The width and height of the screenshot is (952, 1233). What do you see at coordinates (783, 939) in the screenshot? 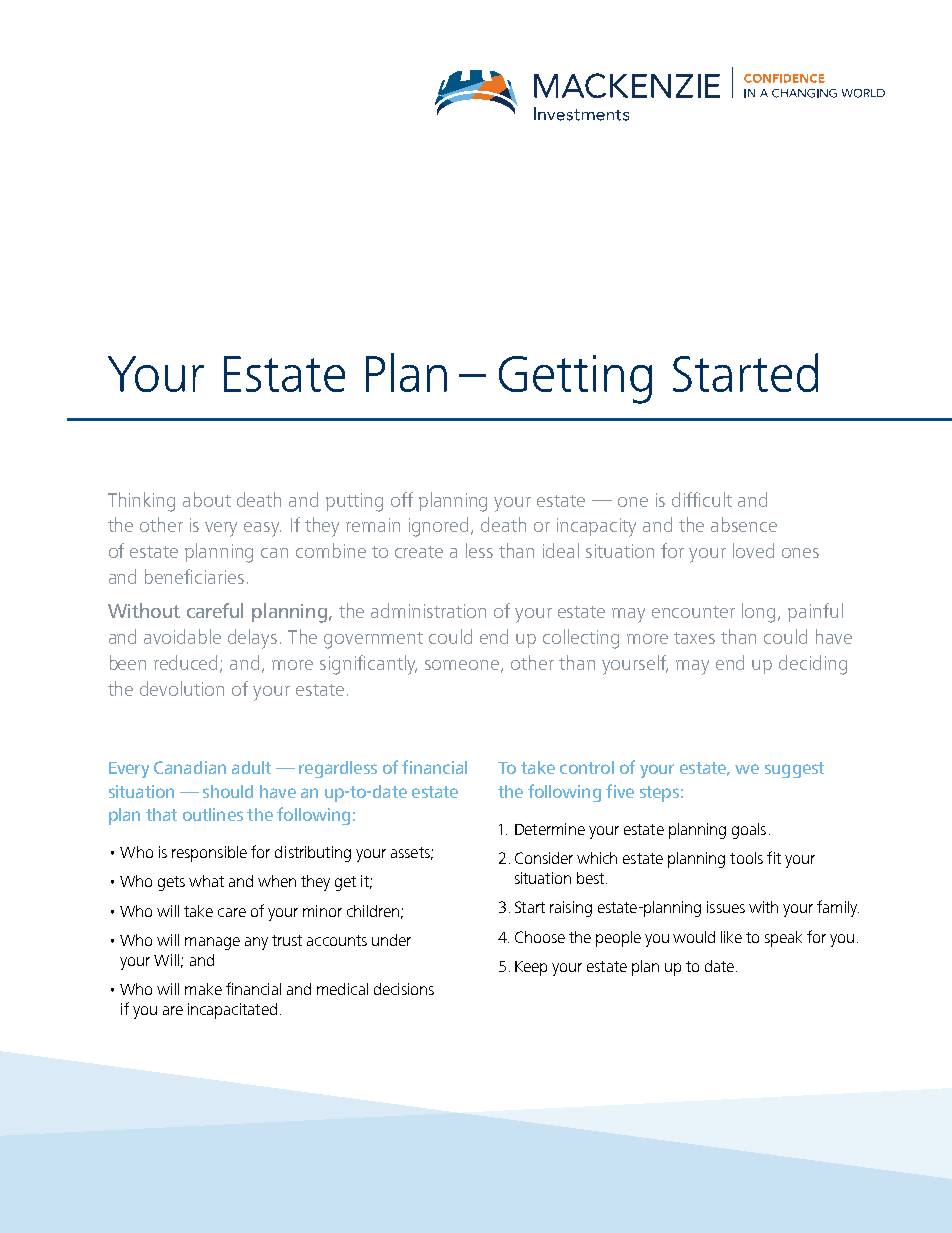
I see `speak` at bounding box center [783, 939].
